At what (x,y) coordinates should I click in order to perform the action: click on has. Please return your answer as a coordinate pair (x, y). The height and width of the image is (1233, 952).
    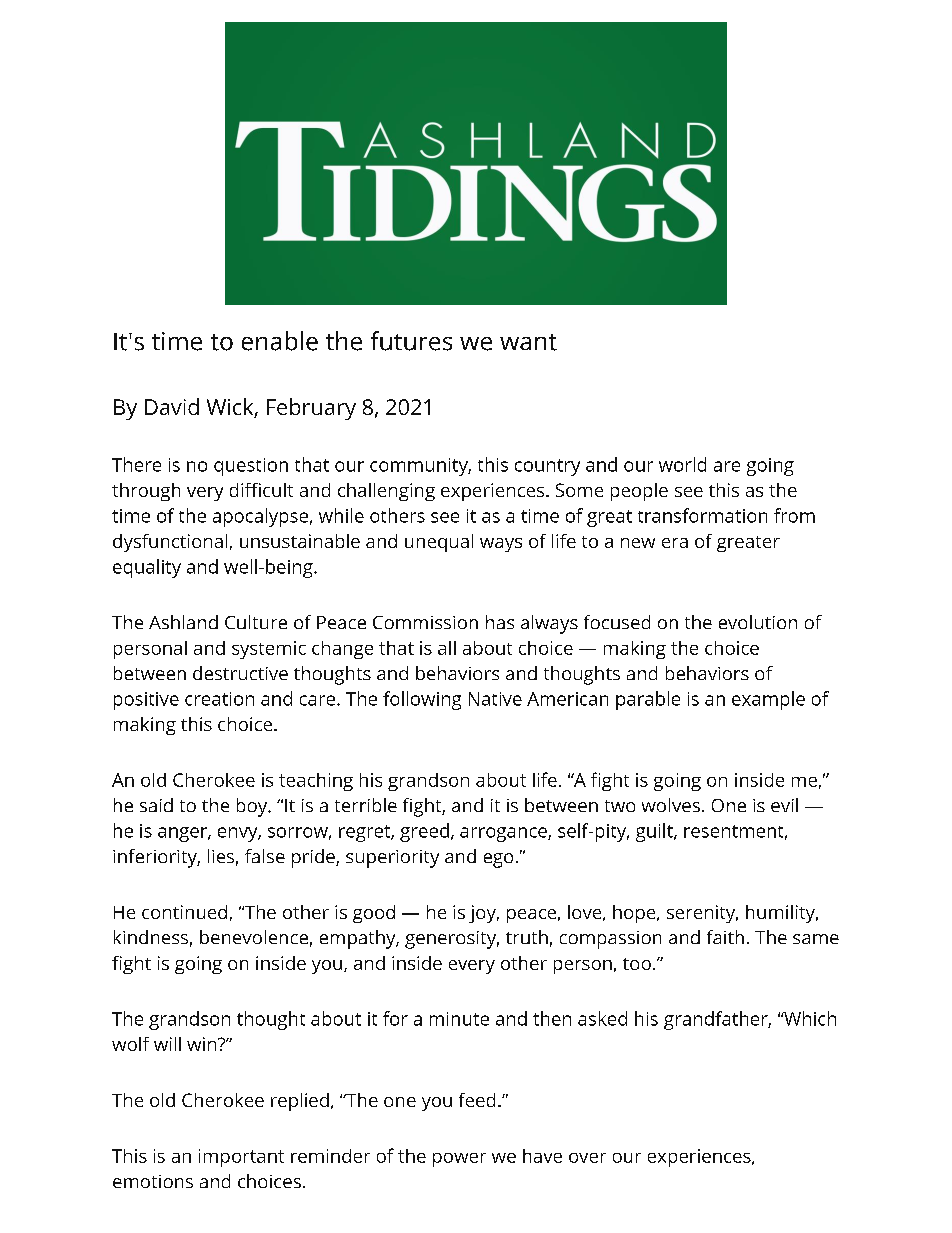
    Looking at the image, I should click on (500, 622).
